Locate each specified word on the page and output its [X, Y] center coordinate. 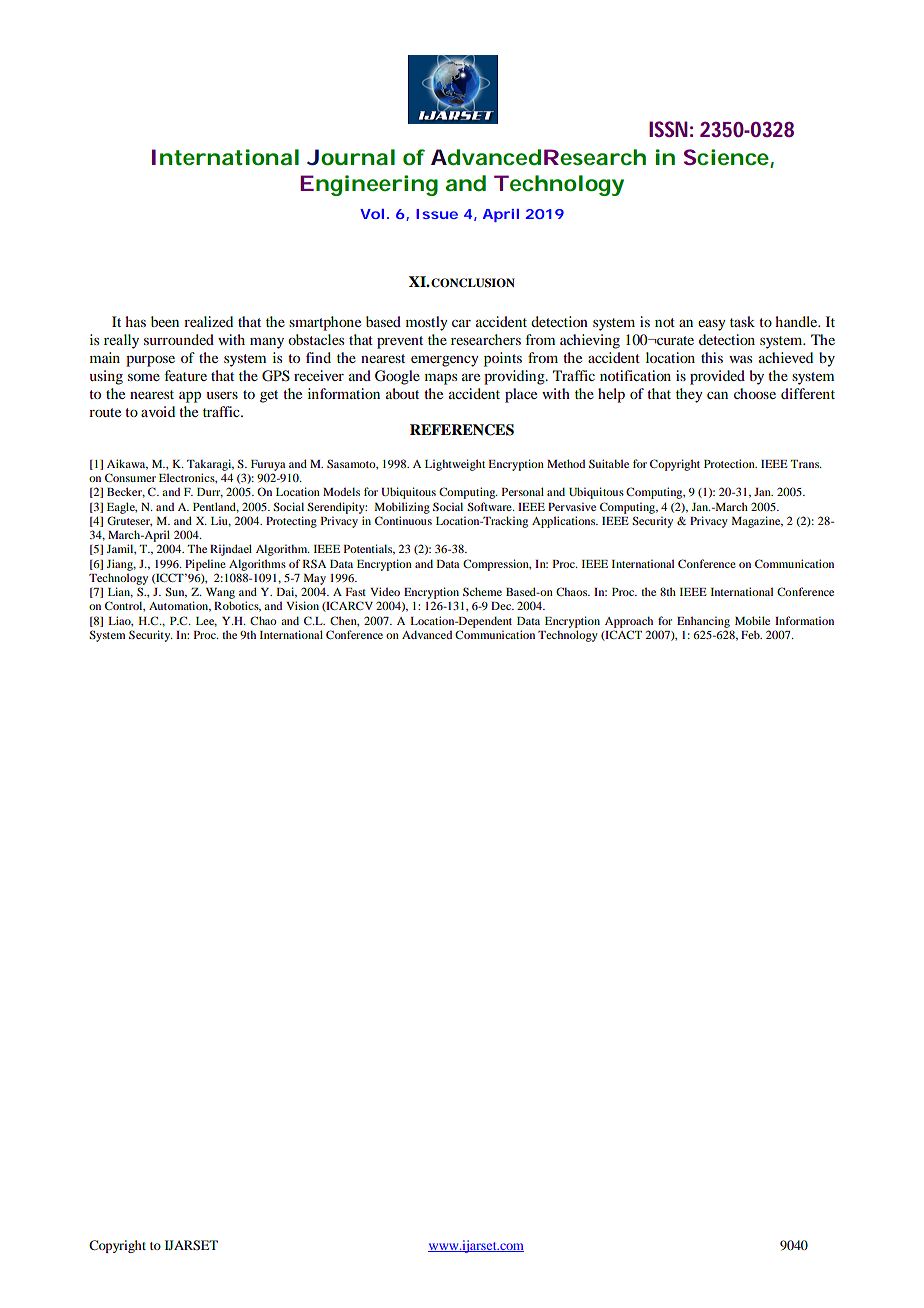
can [717, 395]
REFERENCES [462, 430]
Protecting [291, 522]
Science [727, 158]
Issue [437, 214]
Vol [372, 214]
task [742, 321]
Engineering [369, 185]
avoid [158, 411]
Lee [206, 622]
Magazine [757, 522]
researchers [486, 339]
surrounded [179, 339]
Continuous [403, 520]
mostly [427, 323]
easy [712, 325]
